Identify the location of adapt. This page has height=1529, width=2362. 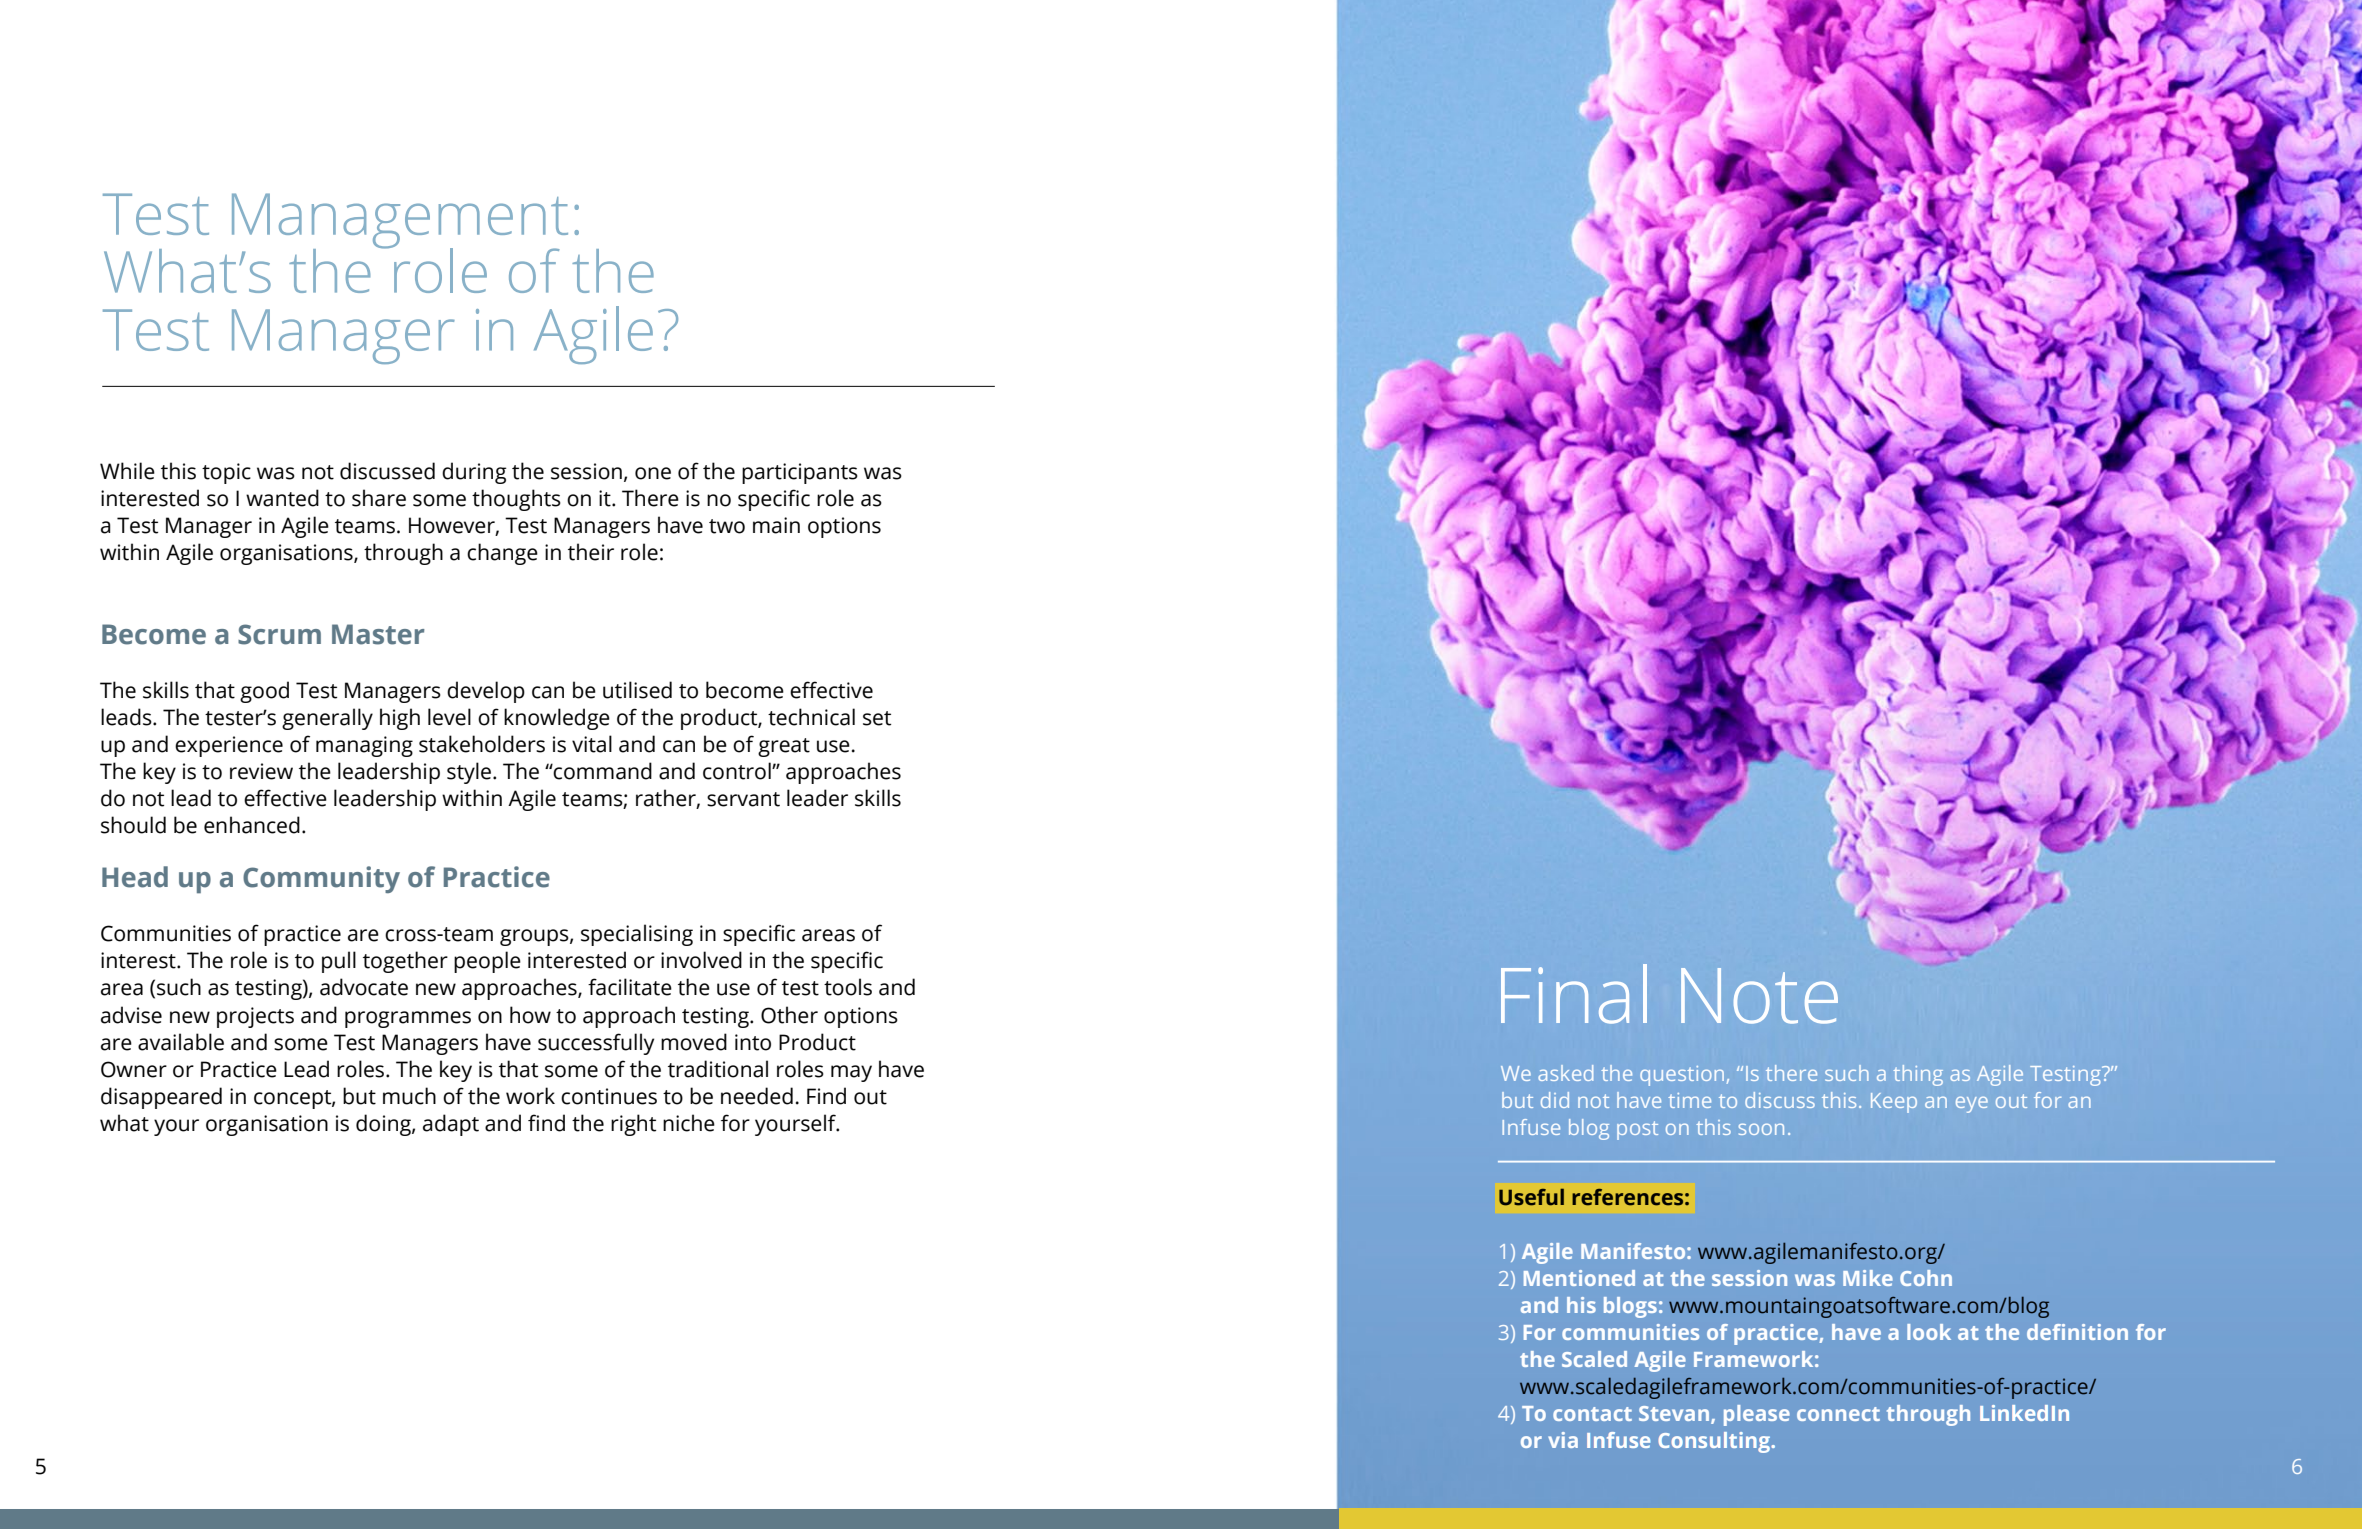
(451, 1125).
